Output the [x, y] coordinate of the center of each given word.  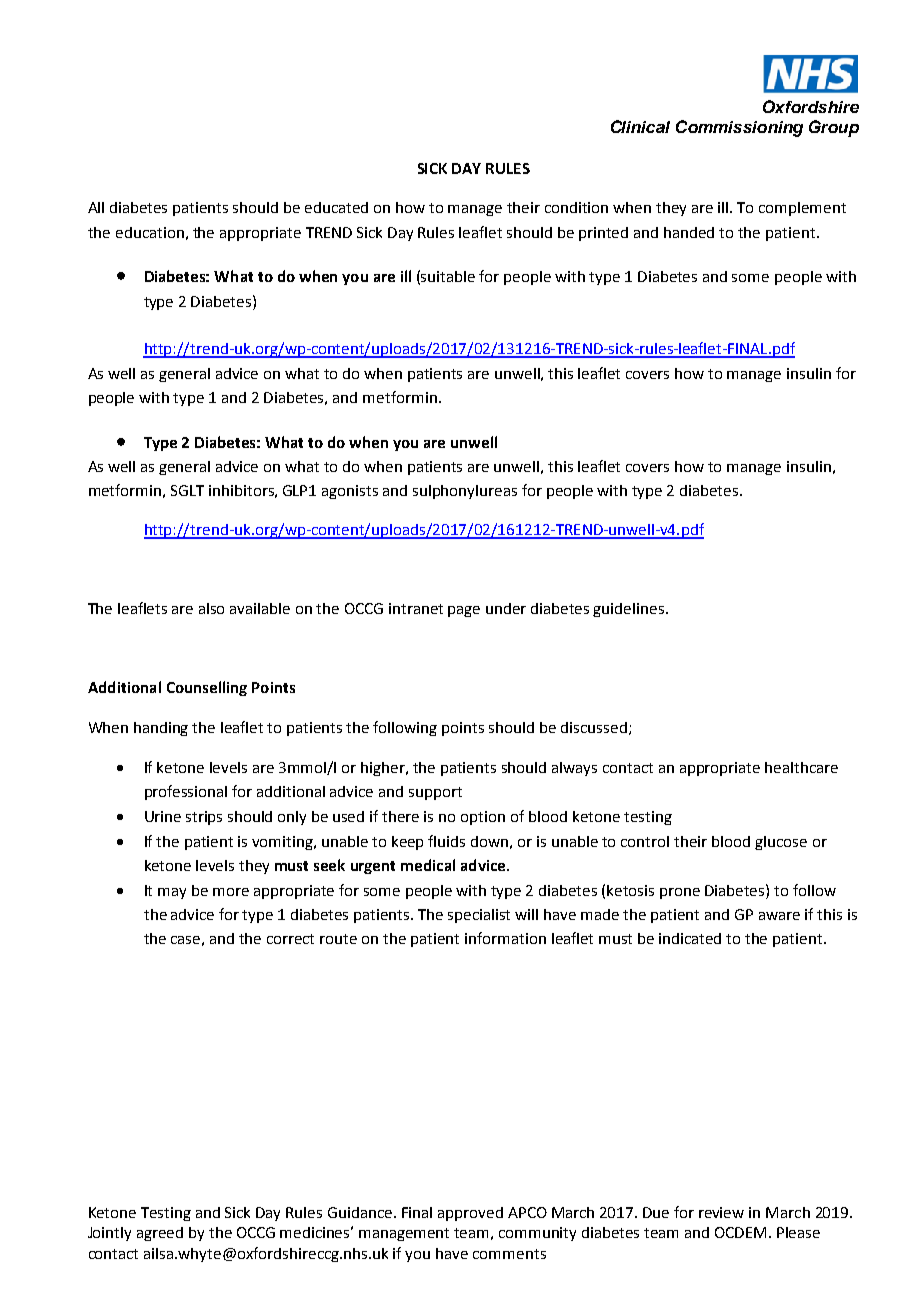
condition [576, 207]
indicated [690, 938]
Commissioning [739, 128]
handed [689, 232]
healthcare [801, 767]
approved [470, 1214]
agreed [160, 1234]
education [150, 232]
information [505, 938]
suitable [448, 276]
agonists [350, 492]
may [172, 893]
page [464, 611]
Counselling [207, 688]
